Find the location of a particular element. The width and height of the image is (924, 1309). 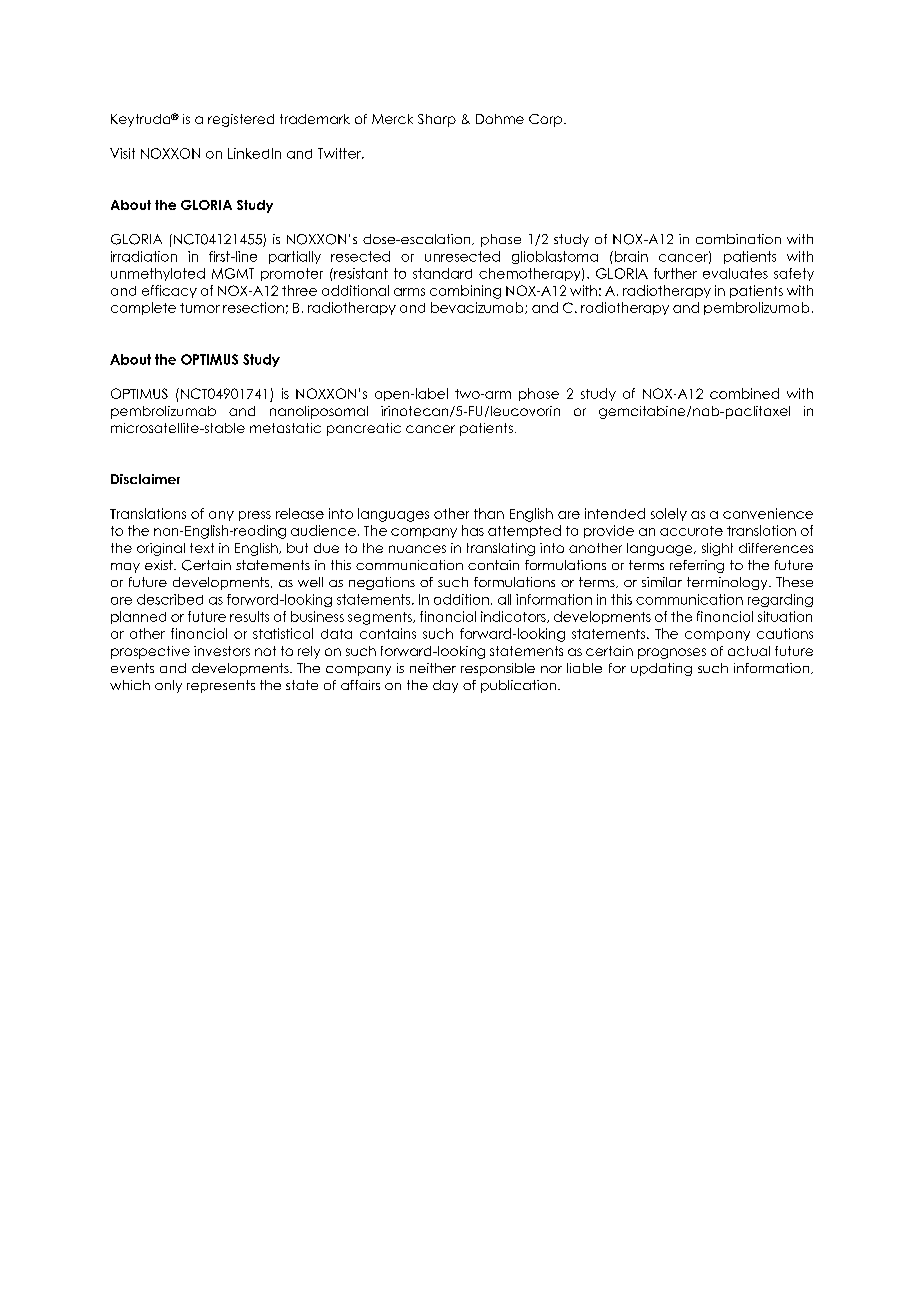

represents is located at coordinates (221, 686).
